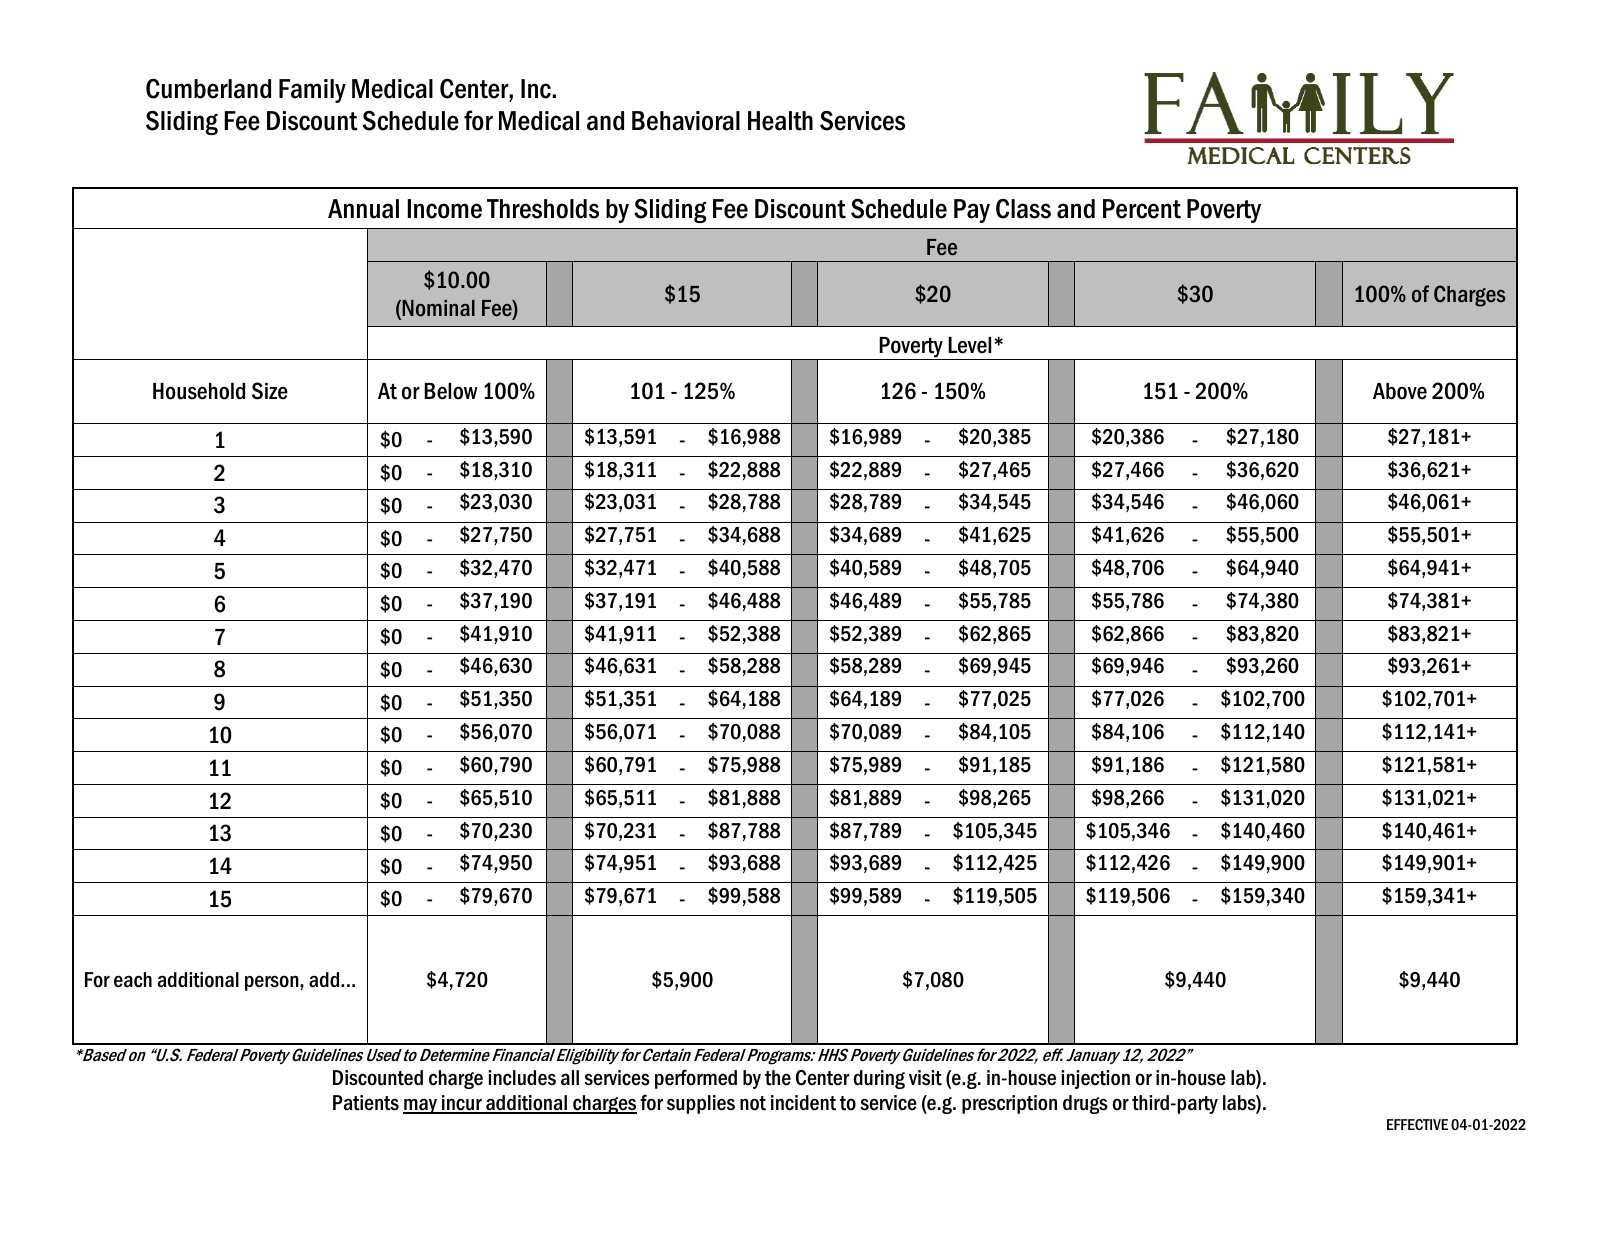  What do you see at coordinates (366, 1103) in the screenshot?
I see `Patients` at bounding box center [366, 1103].
